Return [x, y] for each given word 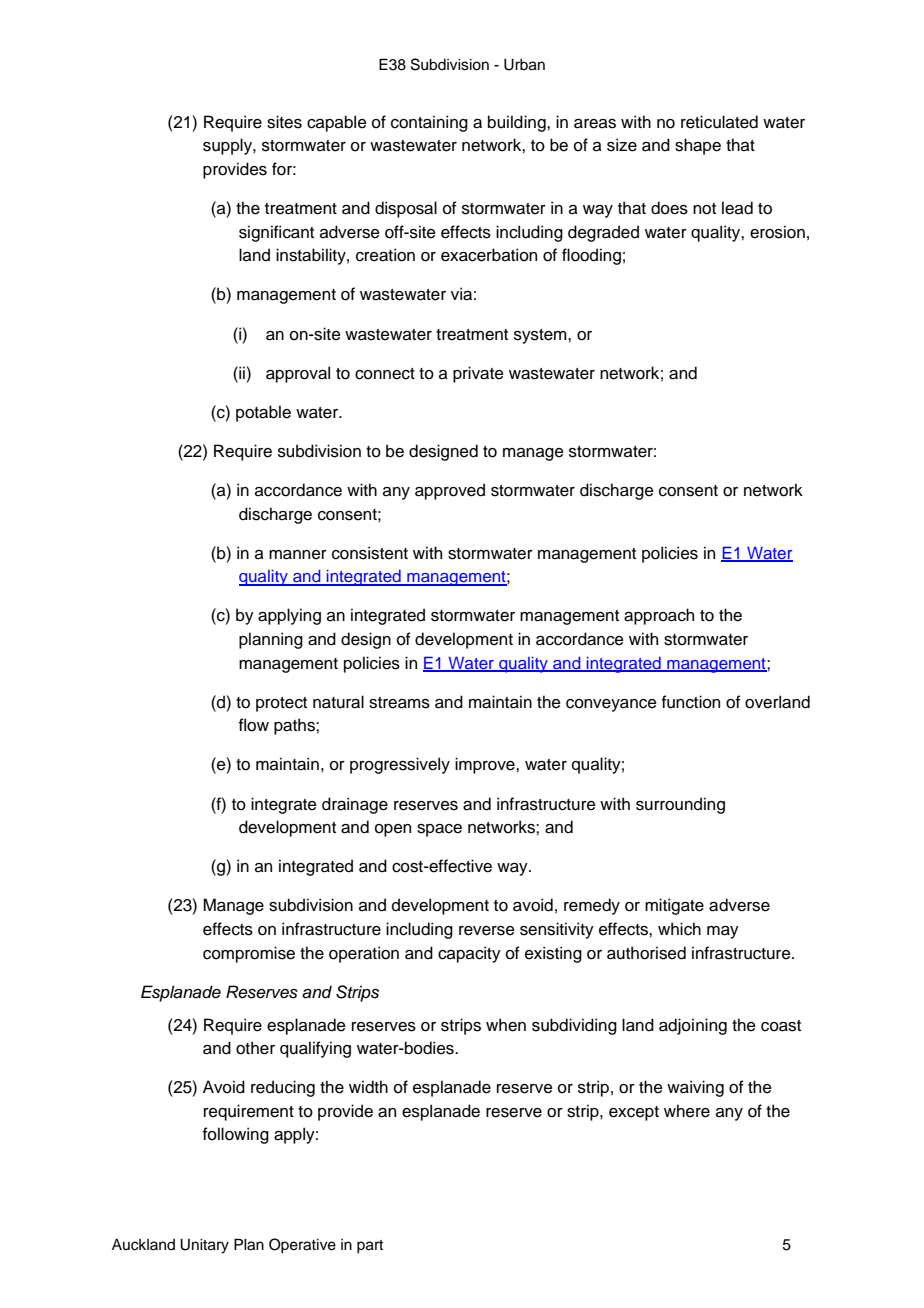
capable [337, 123]
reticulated [719, 122]
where [687, 1111]
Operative [302, 1246]
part [370, 1247]
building [518, 123]
